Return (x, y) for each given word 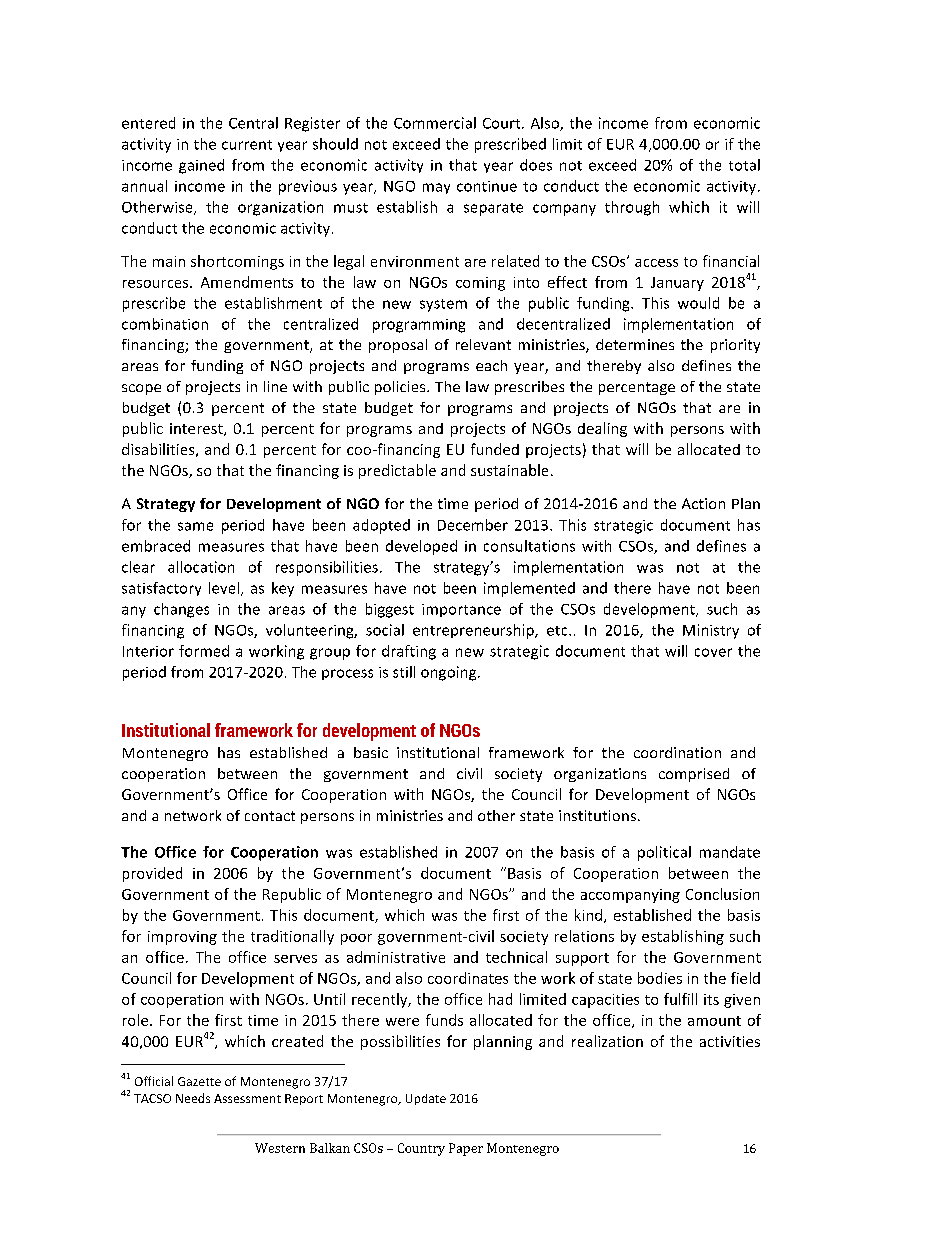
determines (635, 344)
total (744, 165)
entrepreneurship (474, 631)
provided (152, 874)
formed (204, 651)
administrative (396, 957)
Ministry (711, 631)
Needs (193, 1098)
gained (201, 166)
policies (401, 388)
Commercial (435, 123)
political (664, 853)
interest (197, 429)
